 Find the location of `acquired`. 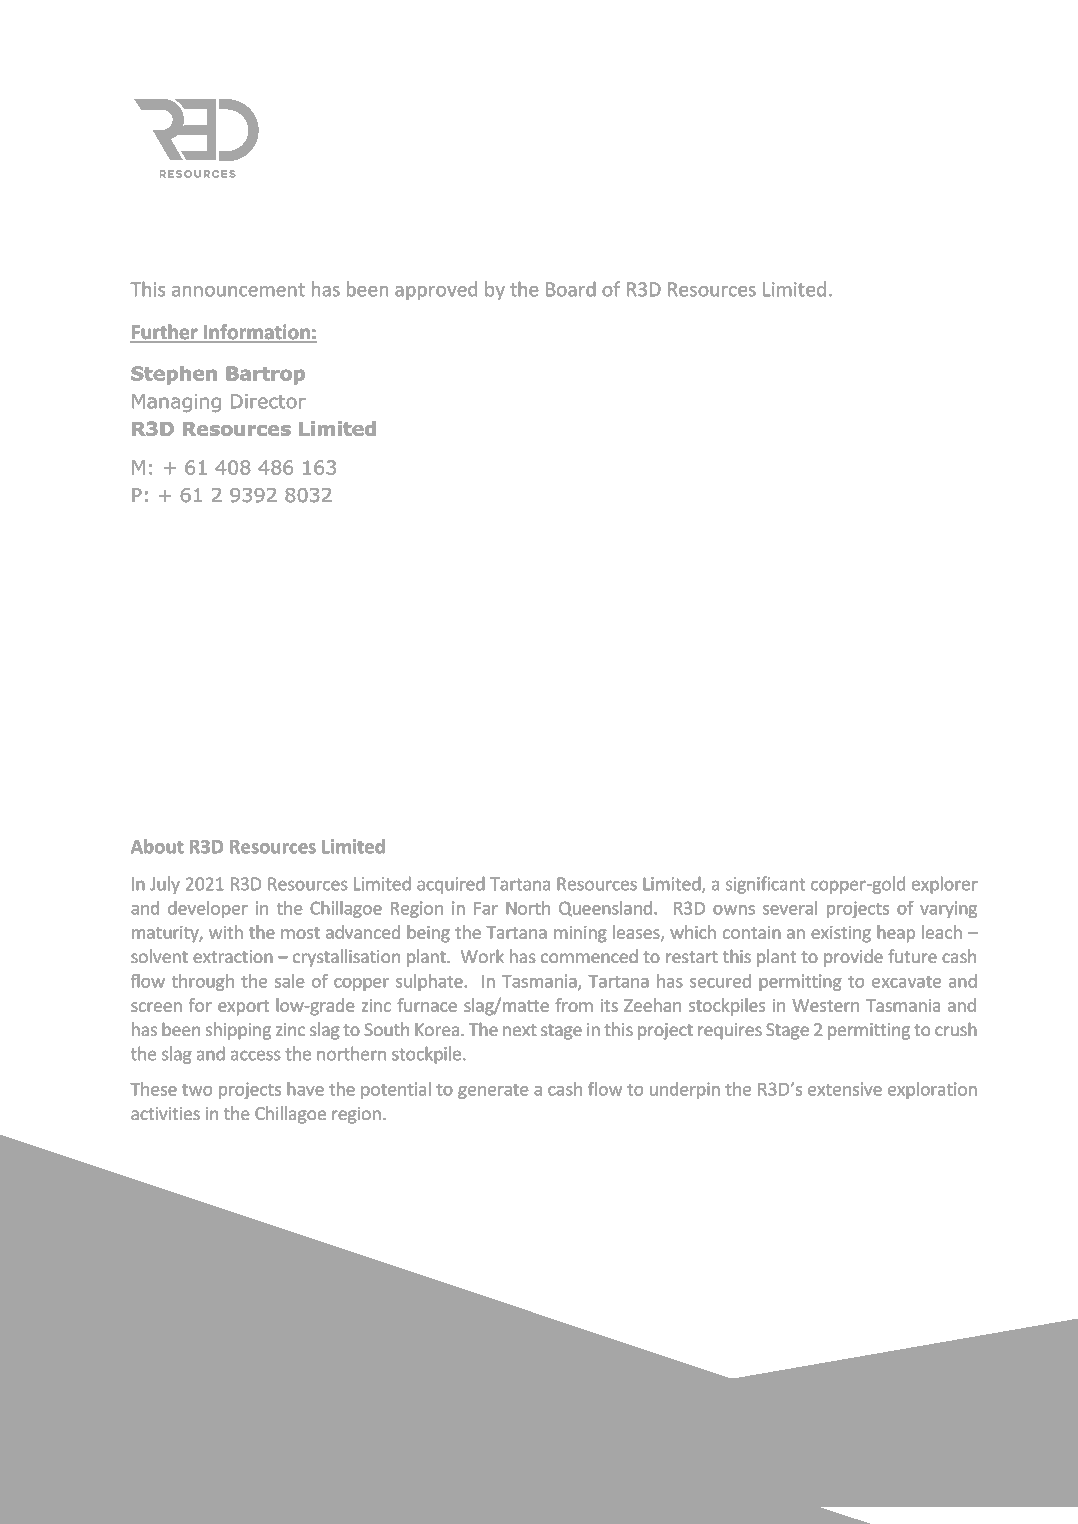

acquired is located at coordinates (451, 885).
